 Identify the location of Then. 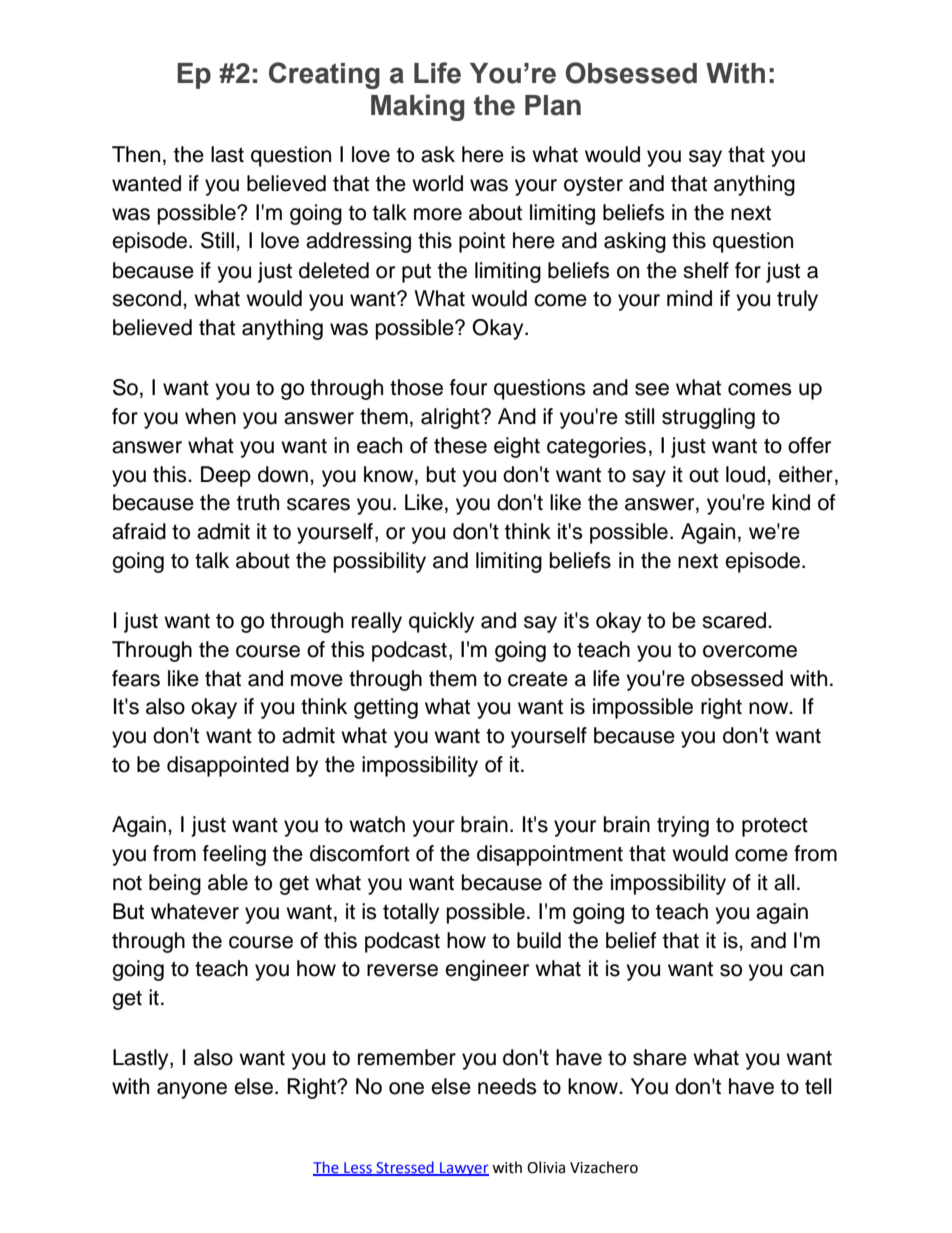
(136, 154).
